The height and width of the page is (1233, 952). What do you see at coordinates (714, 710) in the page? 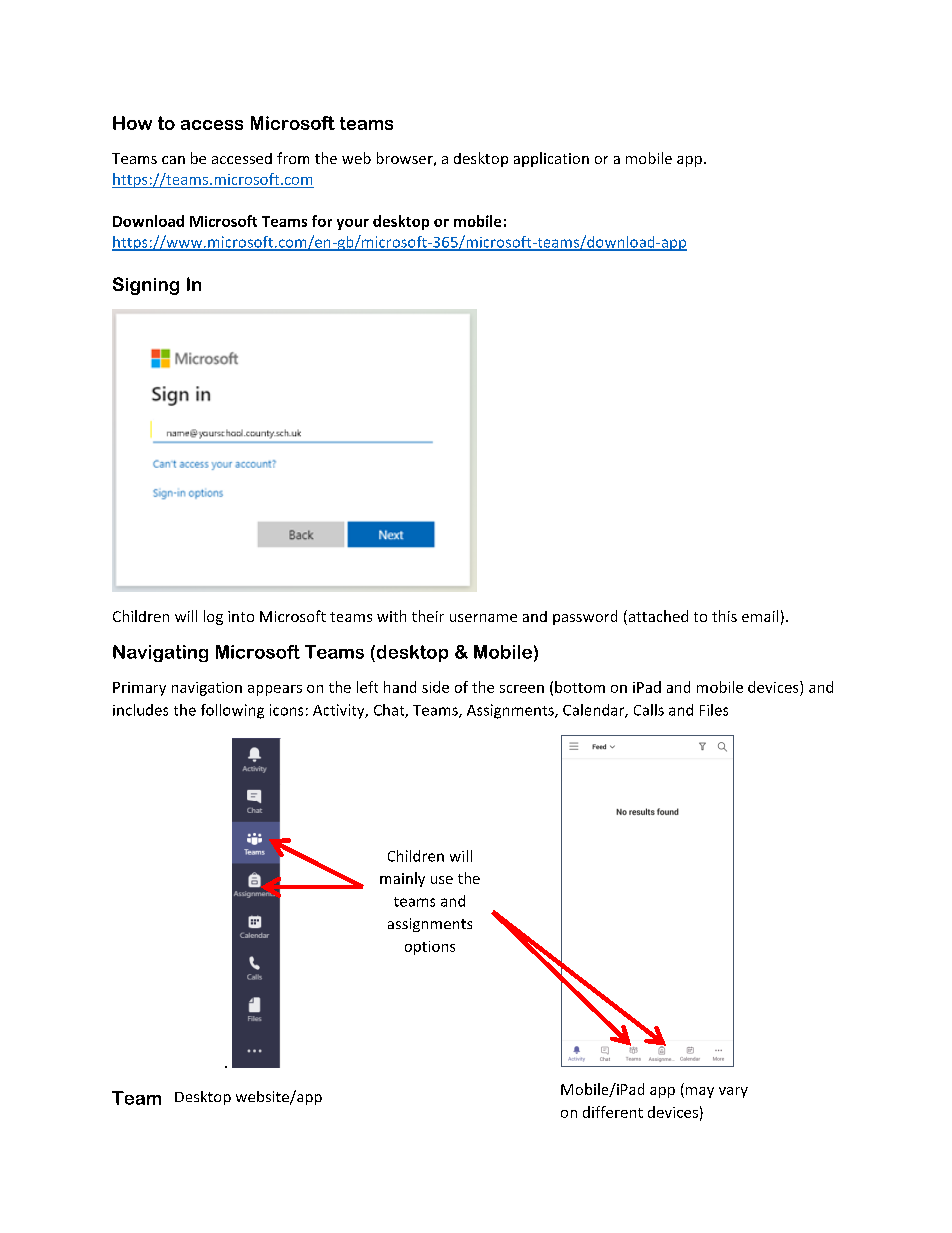
I see `Files` at bounding box center [714, 710].
